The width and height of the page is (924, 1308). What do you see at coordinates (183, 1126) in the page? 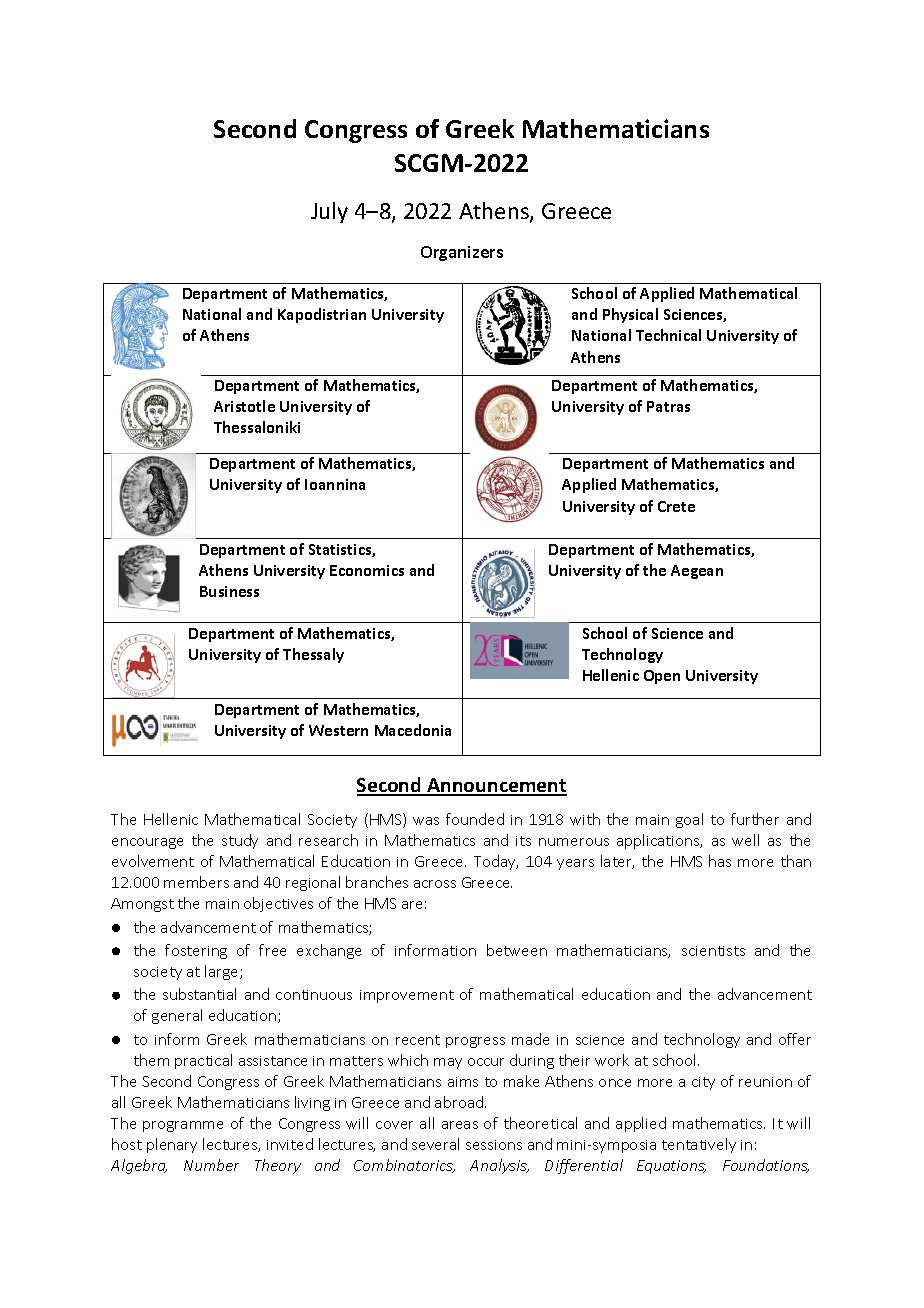
I see `programme` at bounding box center [183, 1126].
